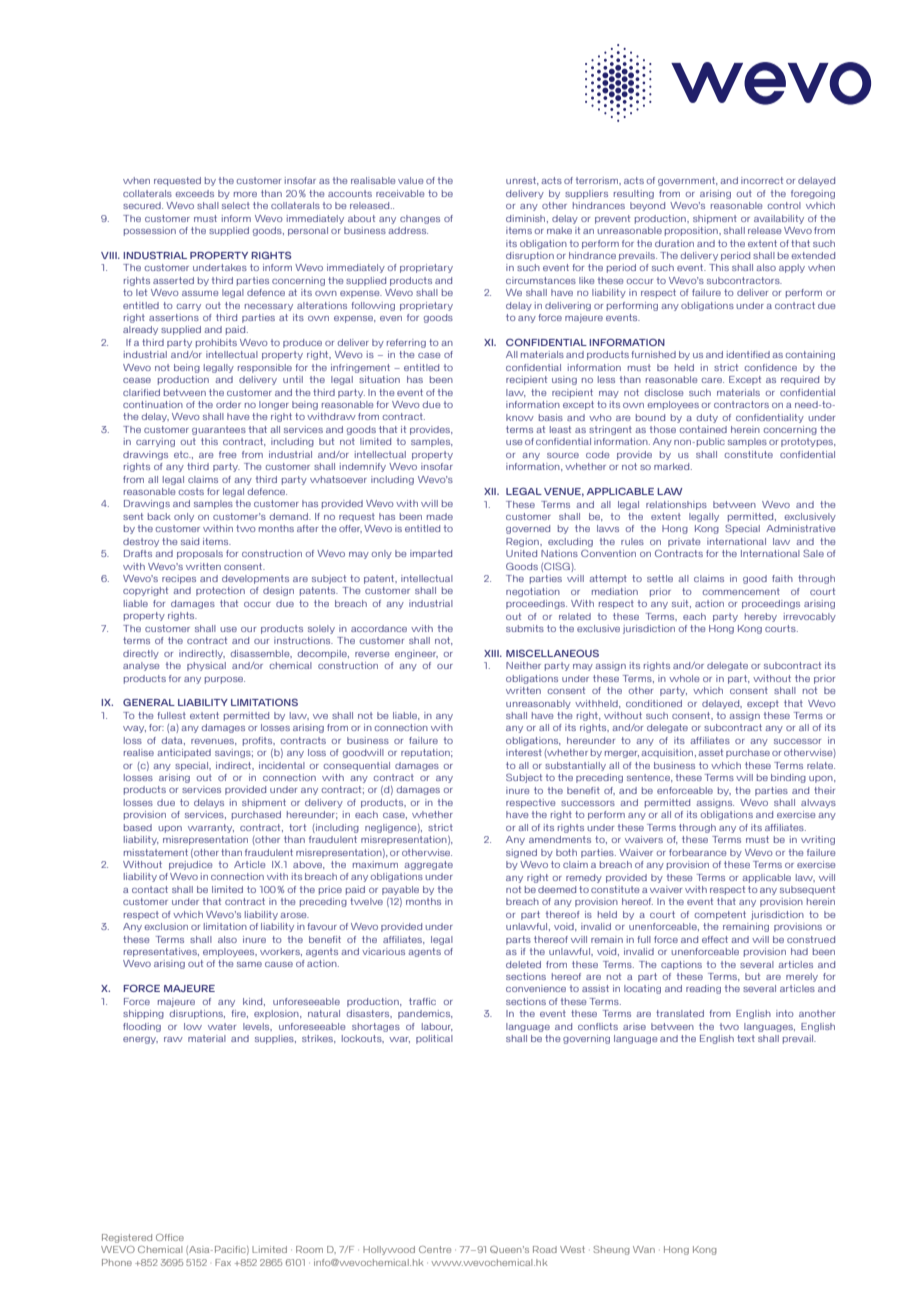 Image resolution: width=924 pixels, height=1308 pixels. What do you see at coordinates (779, 219) in the document?
I see `availability` at bounding box center [779, 219].
